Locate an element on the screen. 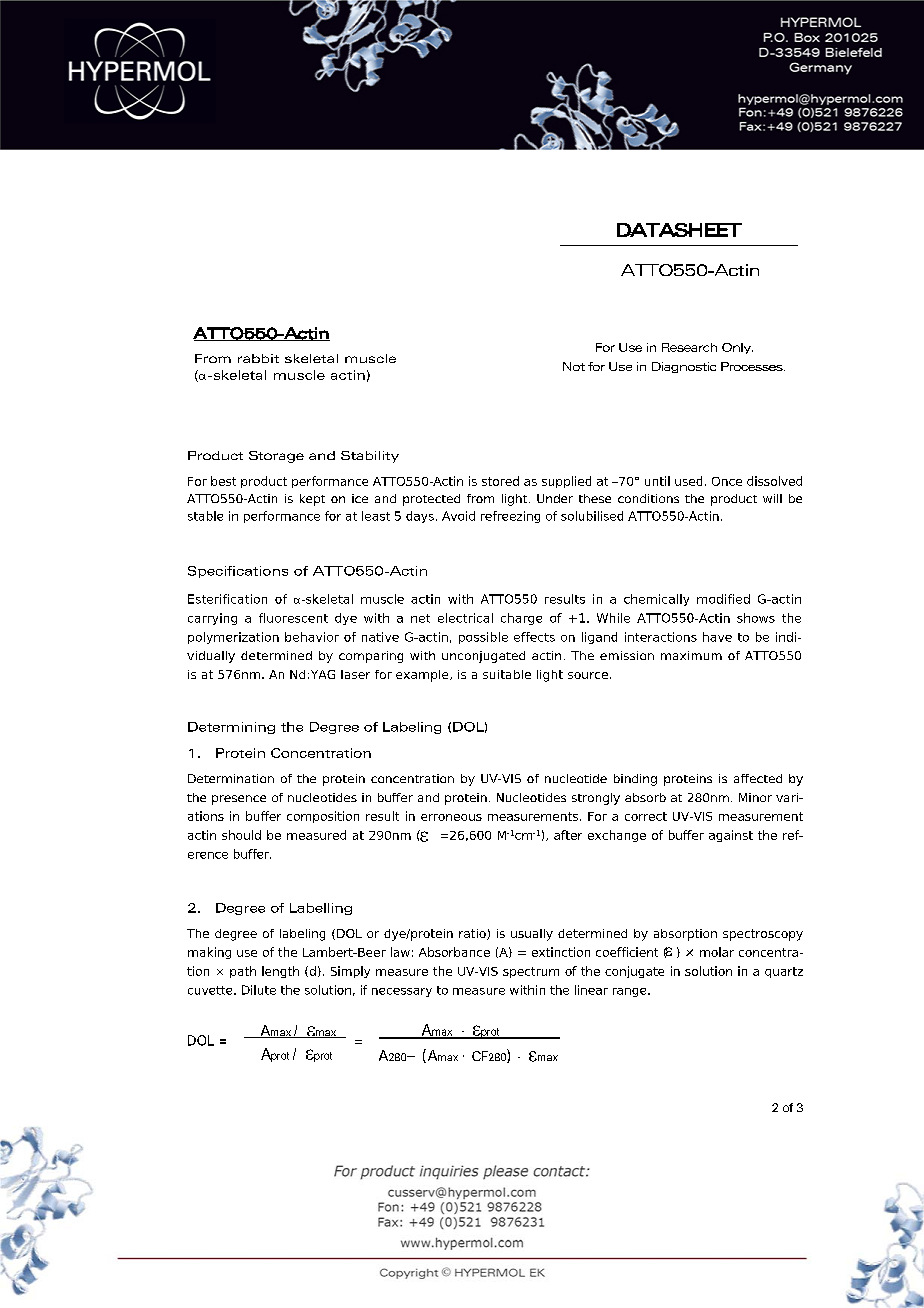 This screenshot has width=924, height=1308. Not is located at coordinates (574, 366).
